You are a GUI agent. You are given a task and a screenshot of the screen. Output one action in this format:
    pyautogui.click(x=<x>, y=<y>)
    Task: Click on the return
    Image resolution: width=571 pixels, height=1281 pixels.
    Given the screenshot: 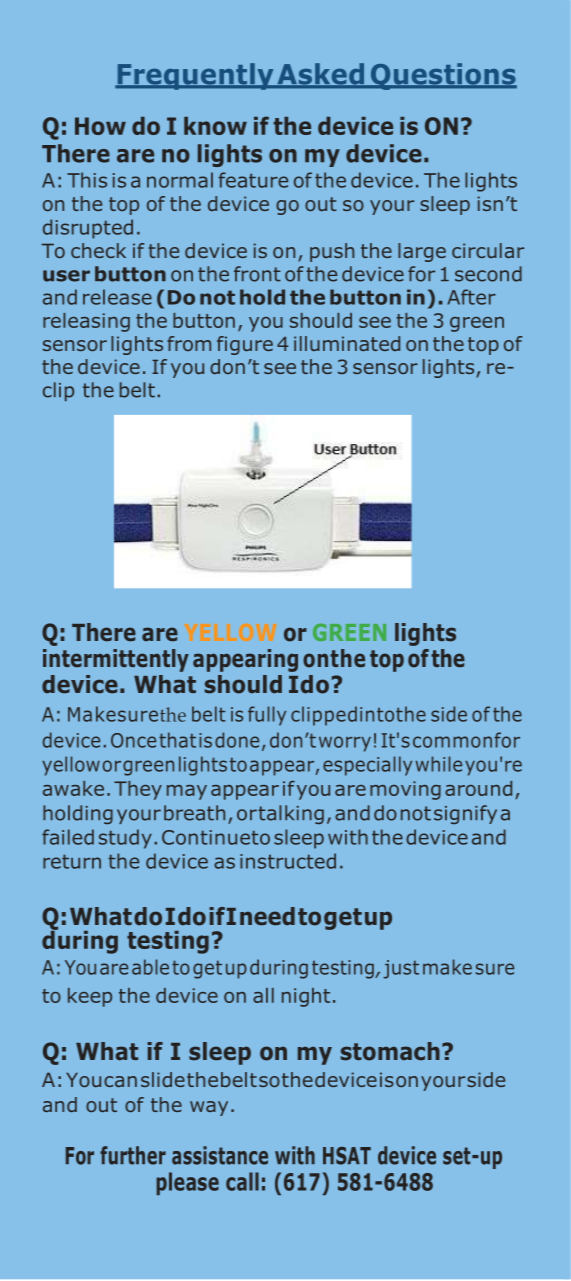 What is the action you would take?
    pyautogui.click(x=72, y=861)
